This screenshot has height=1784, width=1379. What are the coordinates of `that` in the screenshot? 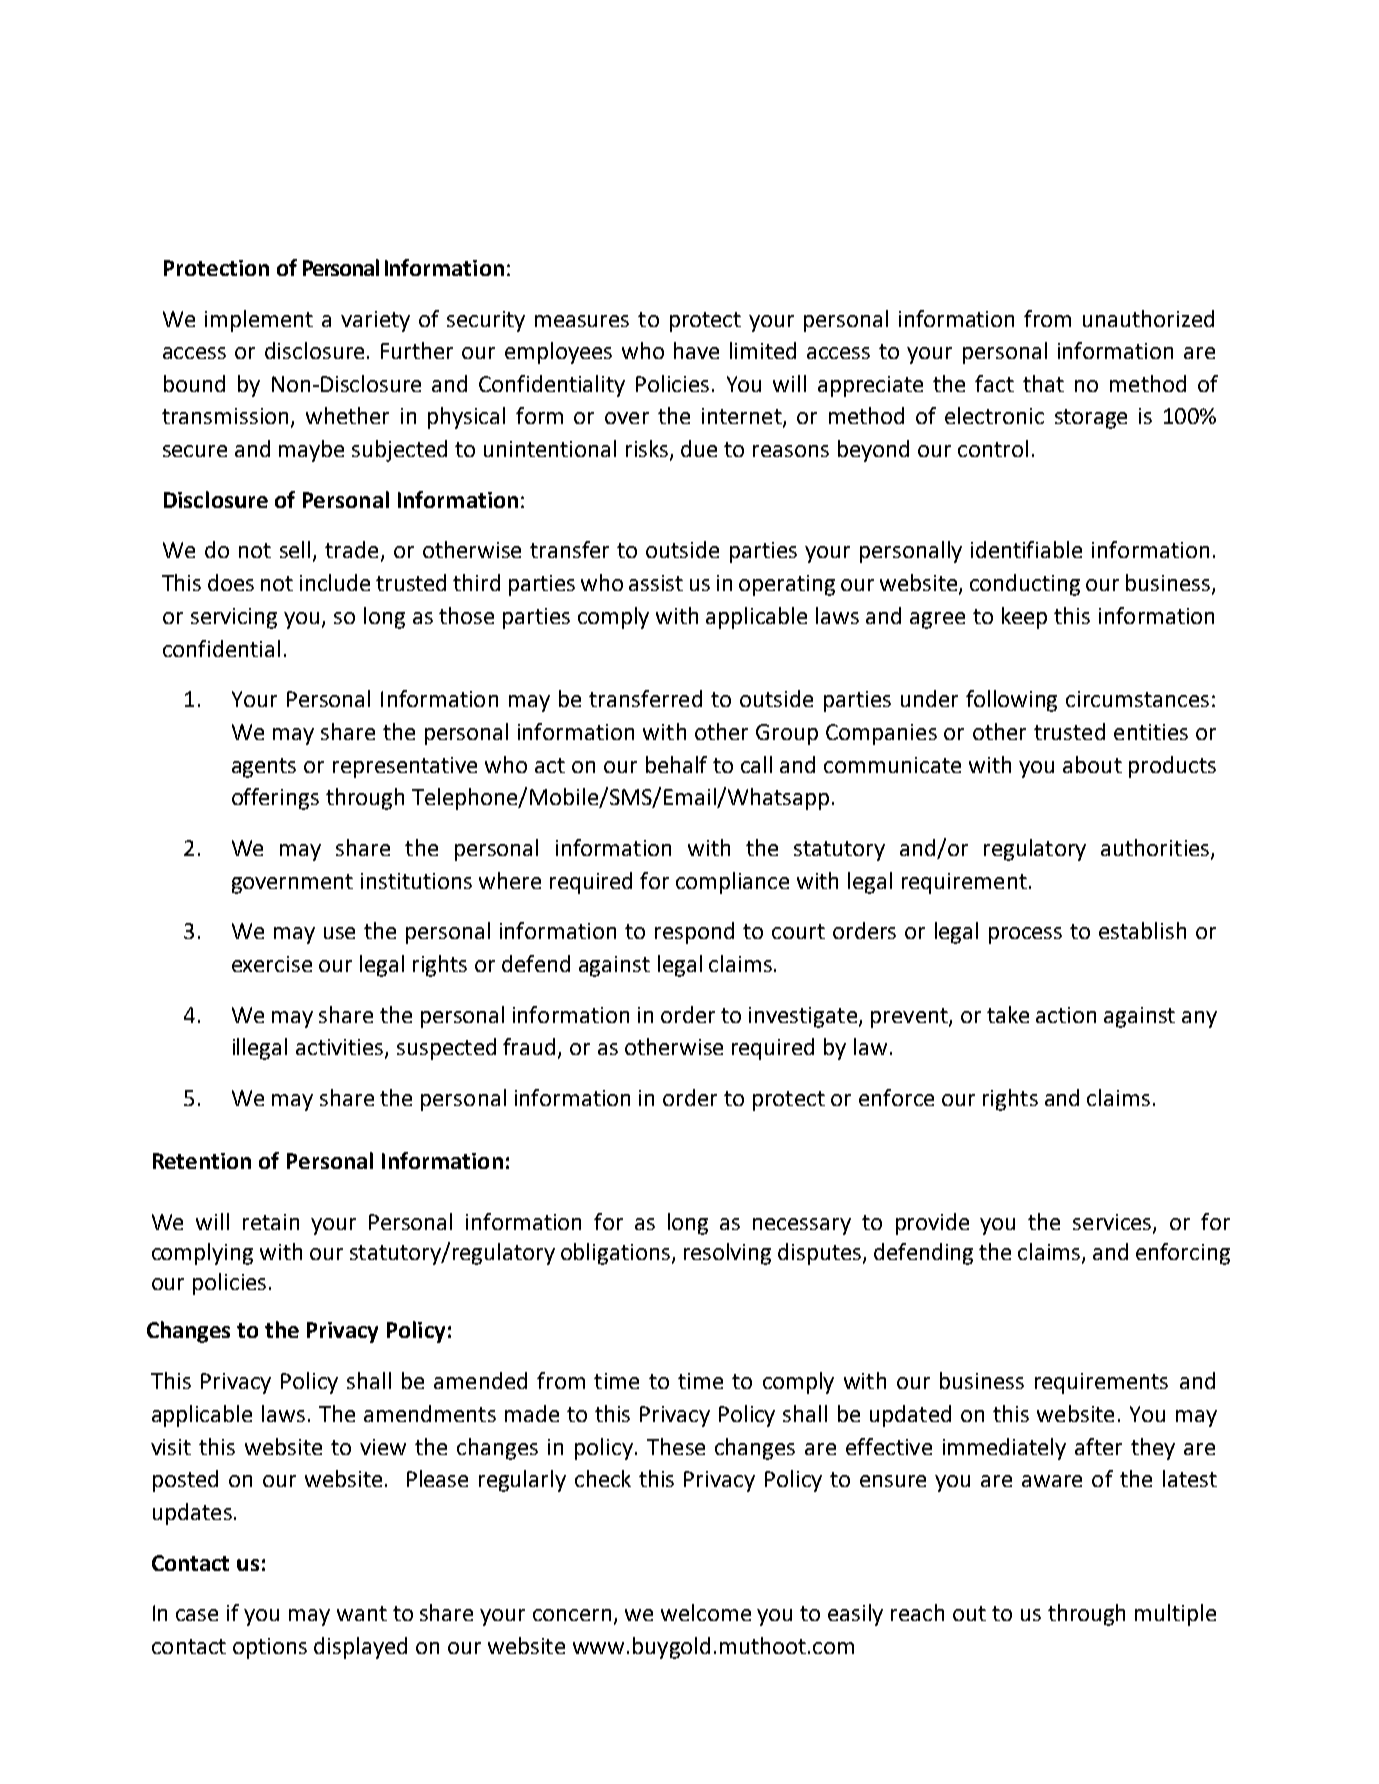 It's located at (1043, 383).
